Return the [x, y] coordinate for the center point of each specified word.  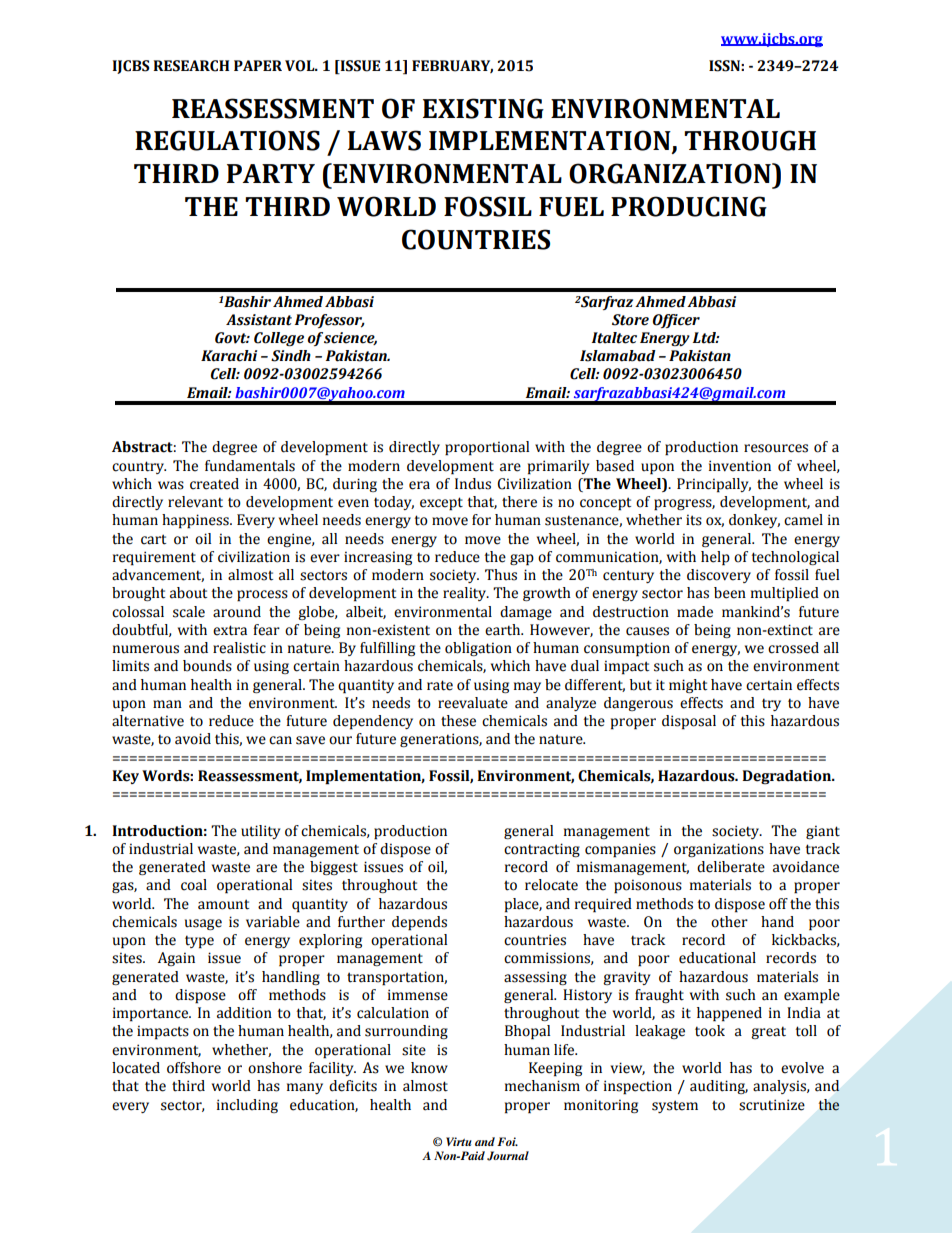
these [458, 721]
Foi [507, 1141]
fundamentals [250, 466]
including [247, 1106]
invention [740, 466]
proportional [487, 448]
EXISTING [483, 108]
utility [261, 832]
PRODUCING [689, 206]
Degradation [787, 777]
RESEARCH [191, 66]
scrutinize [772, 1105]
